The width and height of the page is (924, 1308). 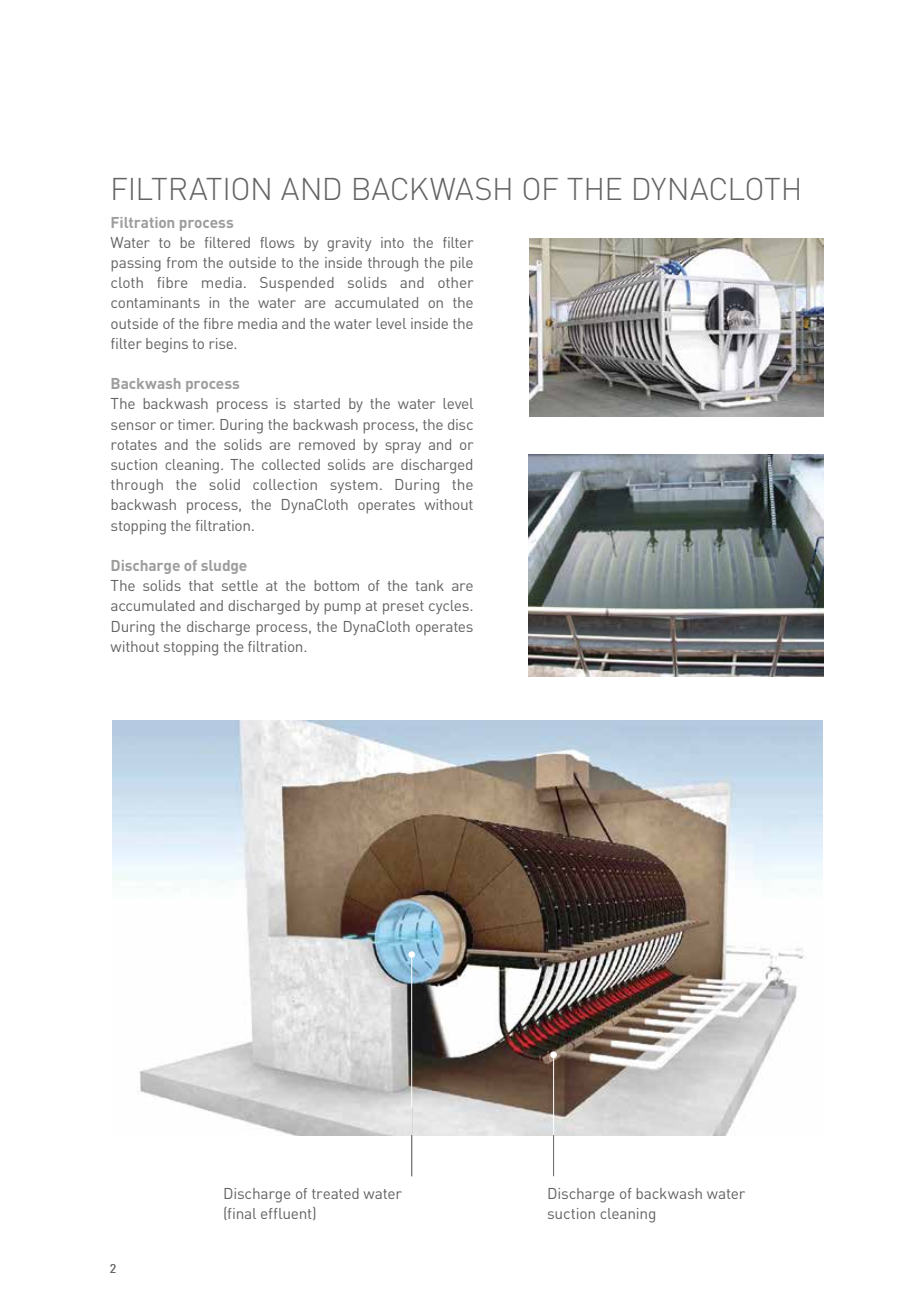 What do you see at coordinates (430, 585) in the page?
I see `tank` at bounding box center [430, 585].
